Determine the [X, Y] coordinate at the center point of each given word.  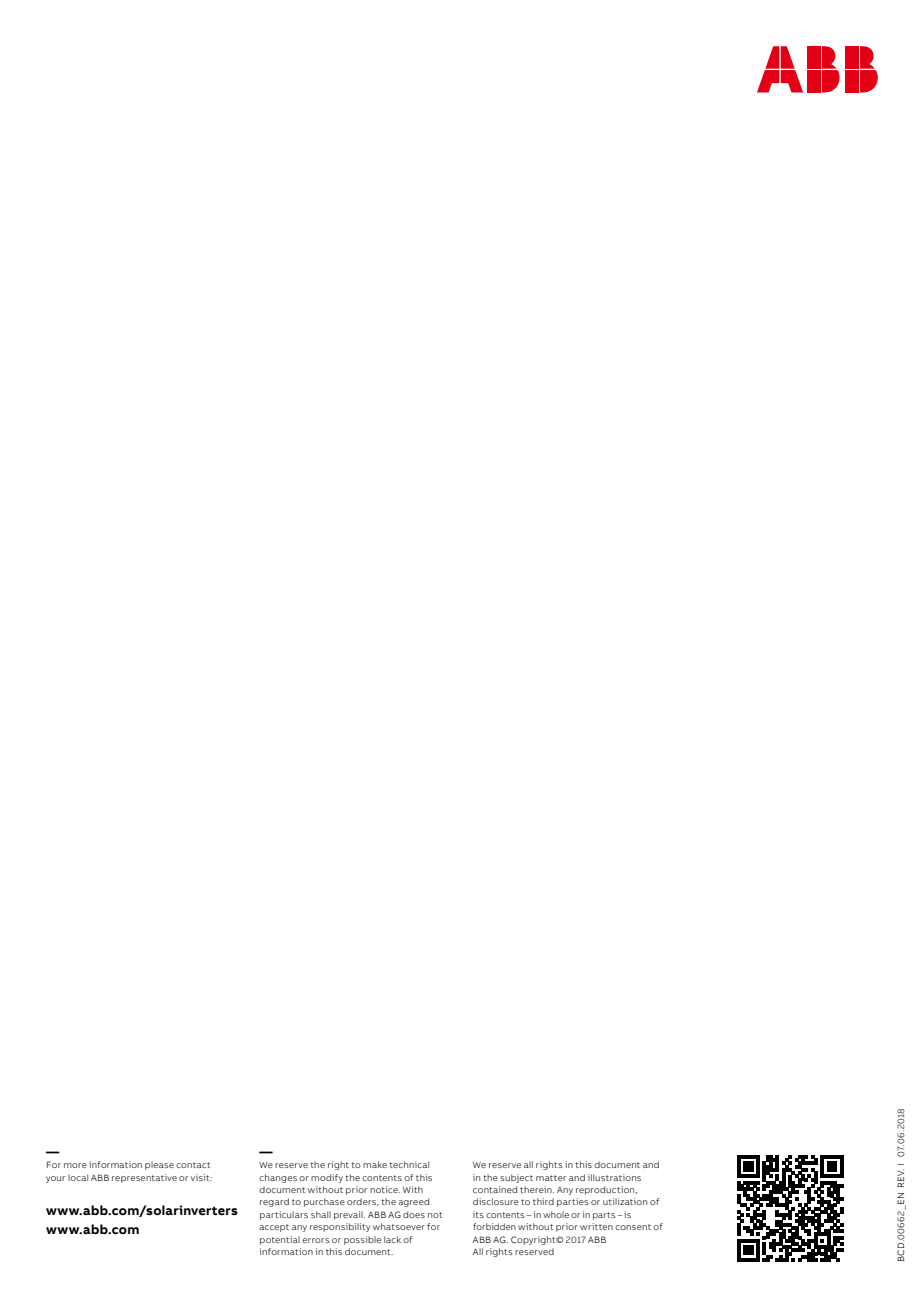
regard [274, 1202]
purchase [324, 1202]
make [375, 1164]
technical [409, 1164]
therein [537, 1189]
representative [144, 1178]
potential [280, 1240]
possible [362, 1240]
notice [385, 1189]
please [159, 1165]
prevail [349, 1215]
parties [573, 1202]
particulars [284, 1215]
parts [604, 1216]
